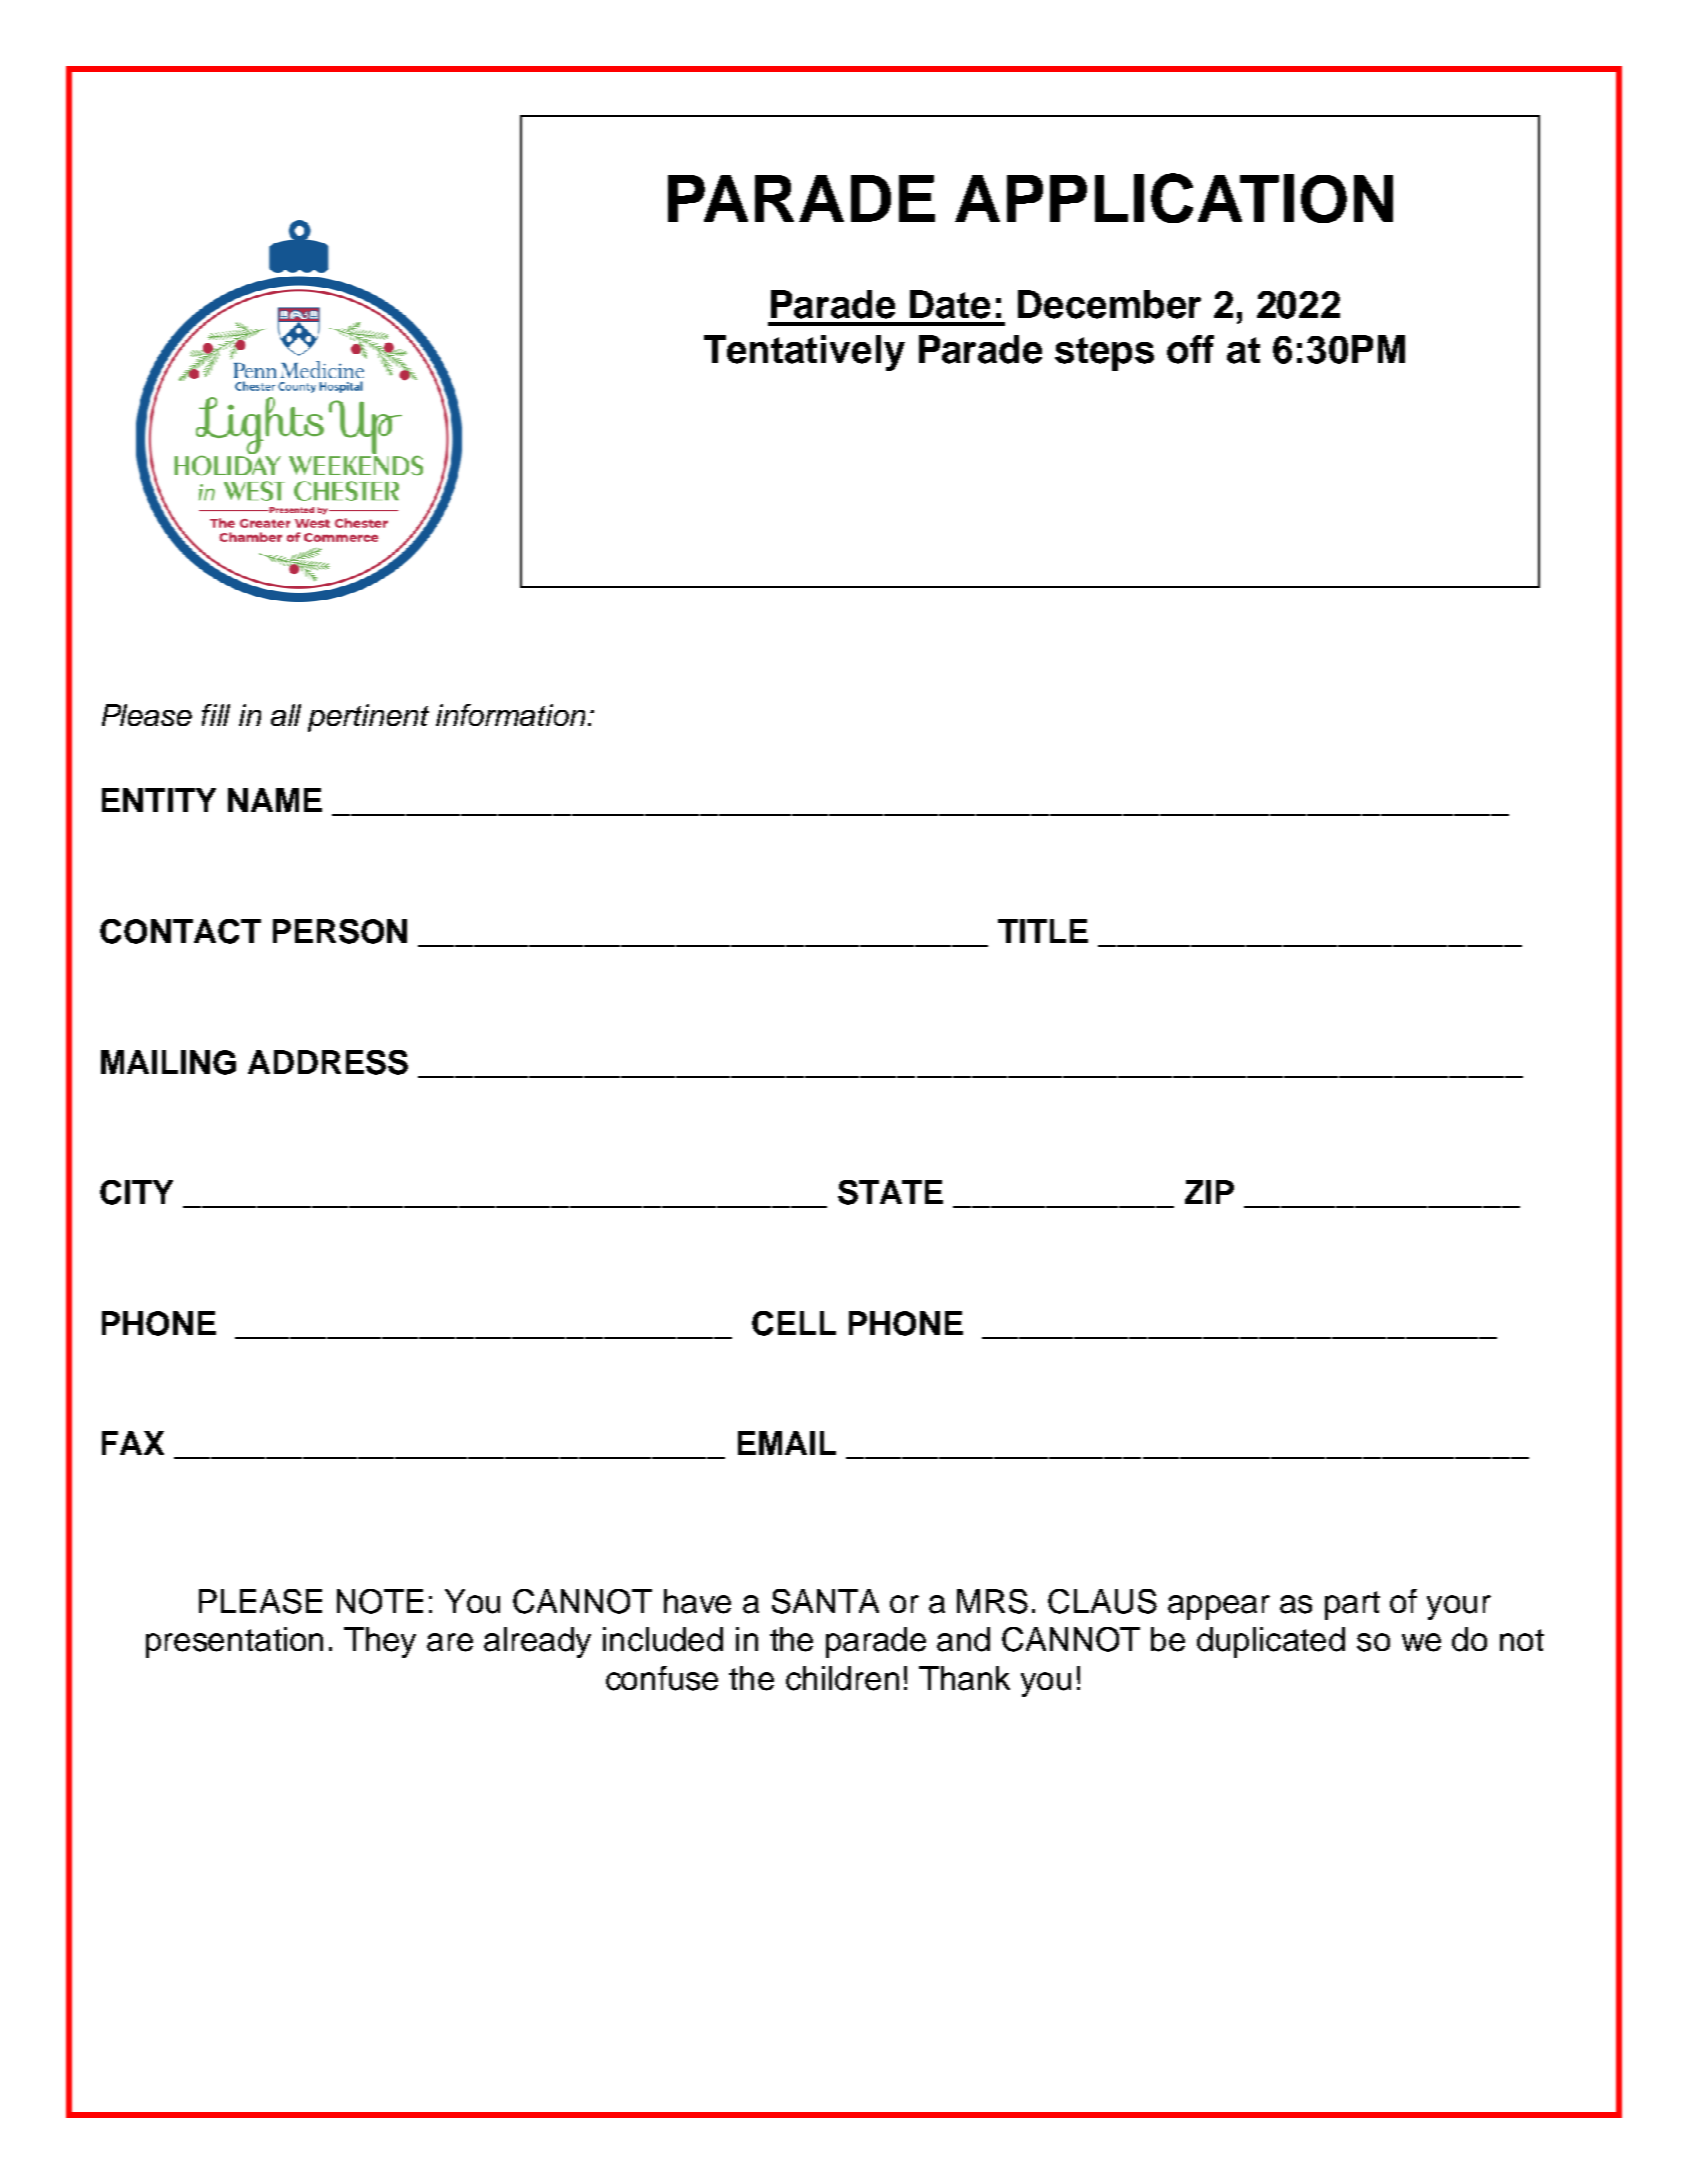  I want to click on TITLE, so click(1043, 931).
